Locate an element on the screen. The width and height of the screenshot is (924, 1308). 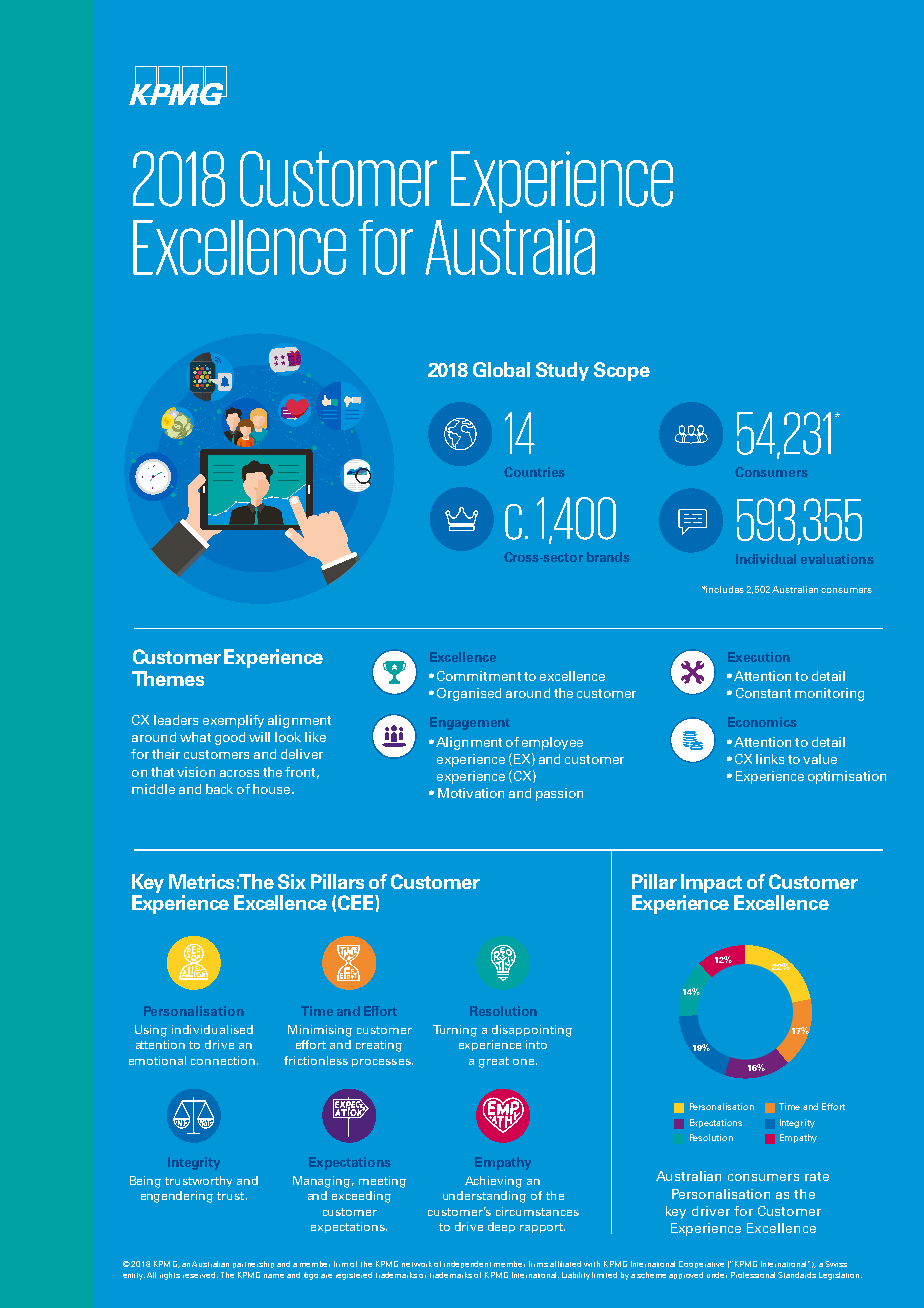
Scope is located at coordinates (622, 371).
